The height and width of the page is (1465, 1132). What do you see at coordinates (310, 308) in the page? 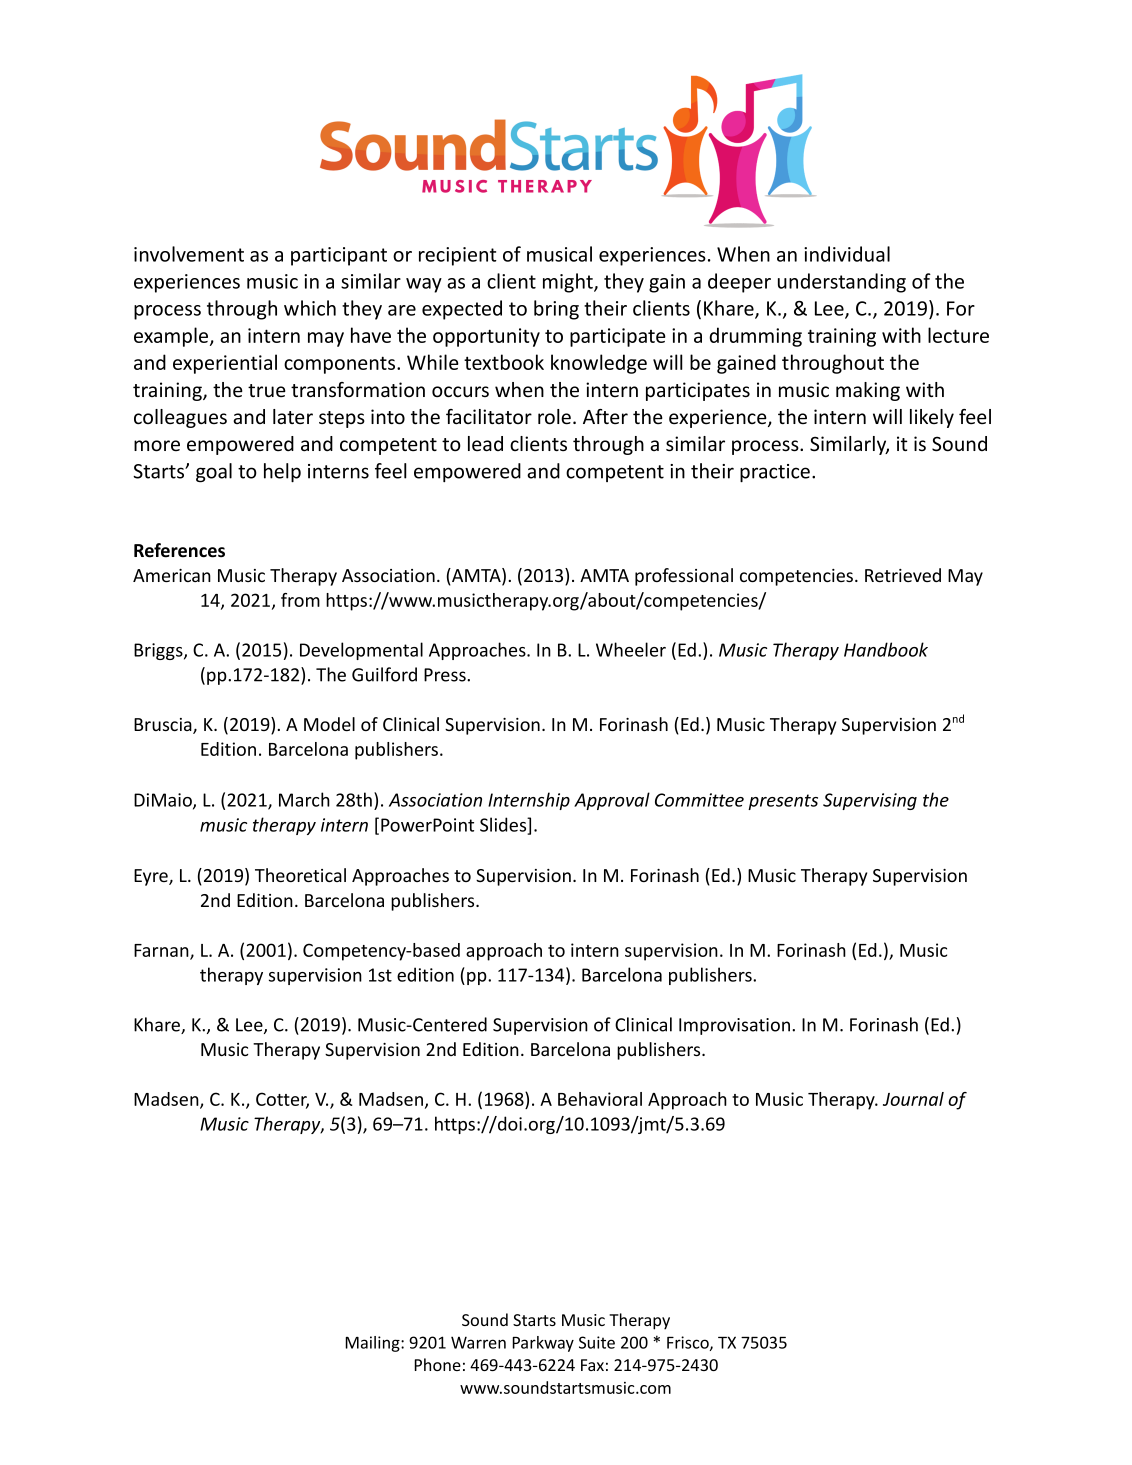
I see `which` at bounding box center [310, 308].
